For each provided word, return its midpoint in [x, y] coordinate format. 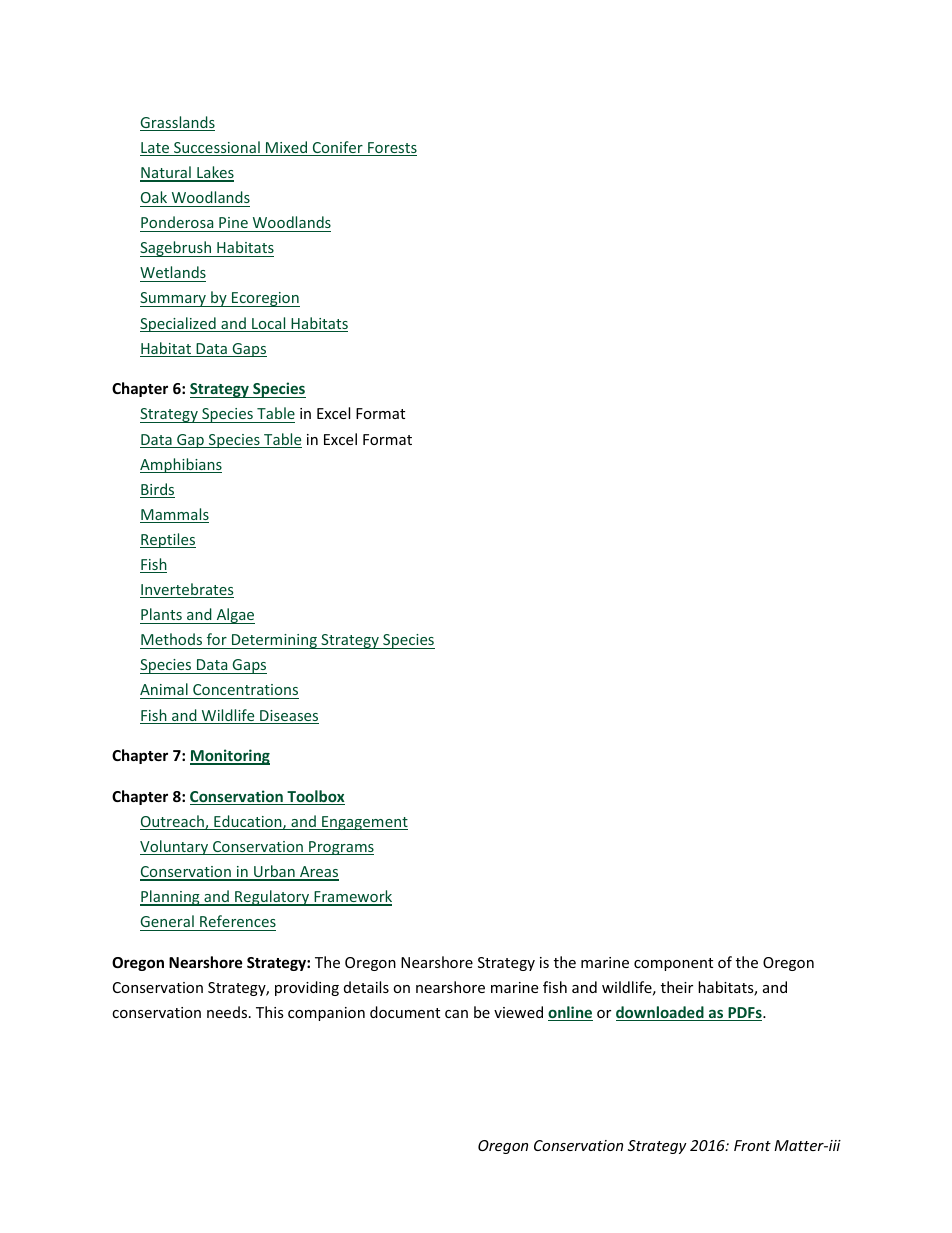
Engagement [364, 823]
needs [228, 1012]
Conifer [337, 148]
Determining [274, 641]
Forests [391, 149]
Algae [234, 616]
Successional [217, 148]
